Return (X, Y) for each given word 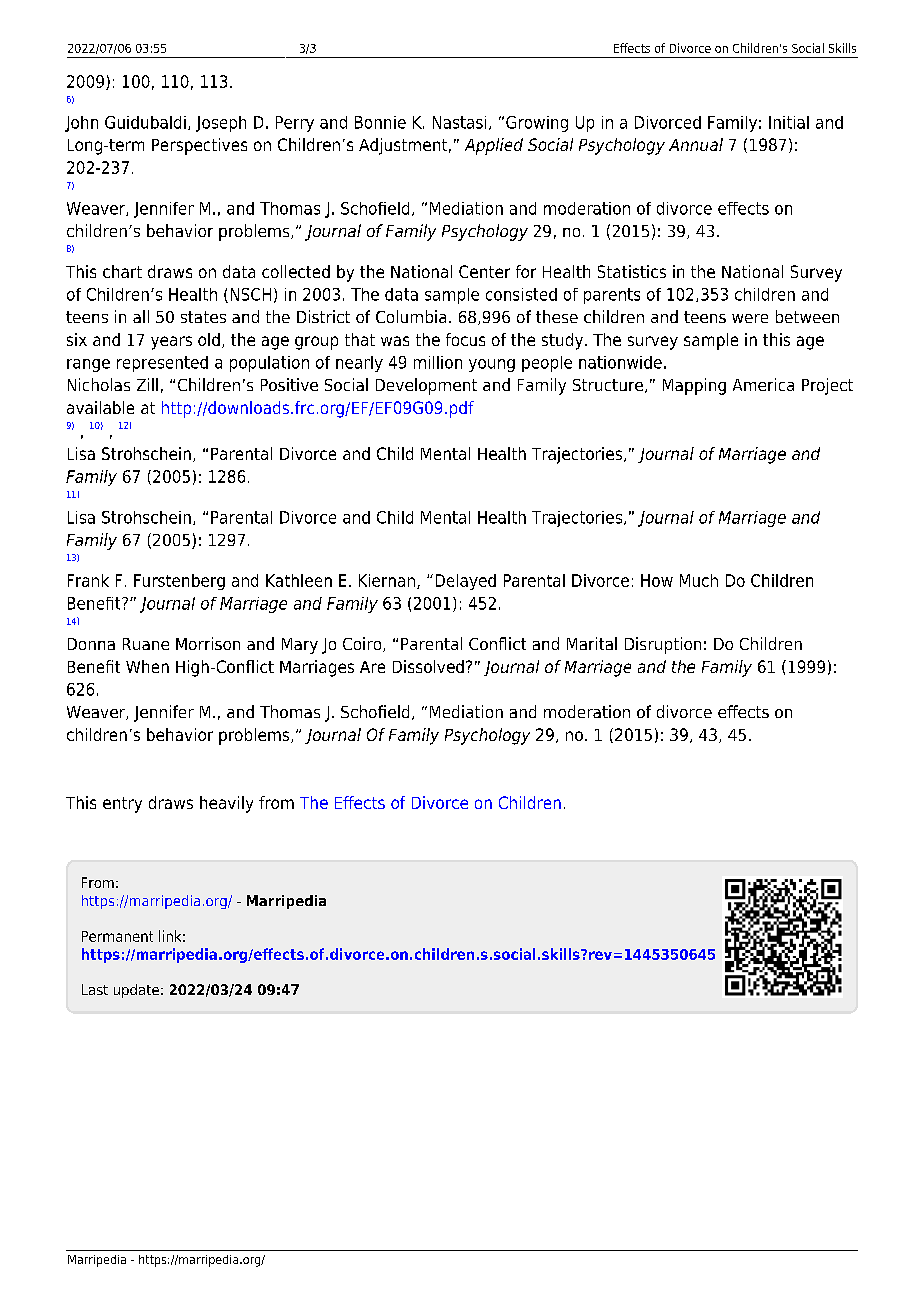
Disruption (663, 645)
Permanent (117, 936)
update (136, 991)
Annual (696, 144)
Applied (494, 146)
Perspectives (199, 146)
